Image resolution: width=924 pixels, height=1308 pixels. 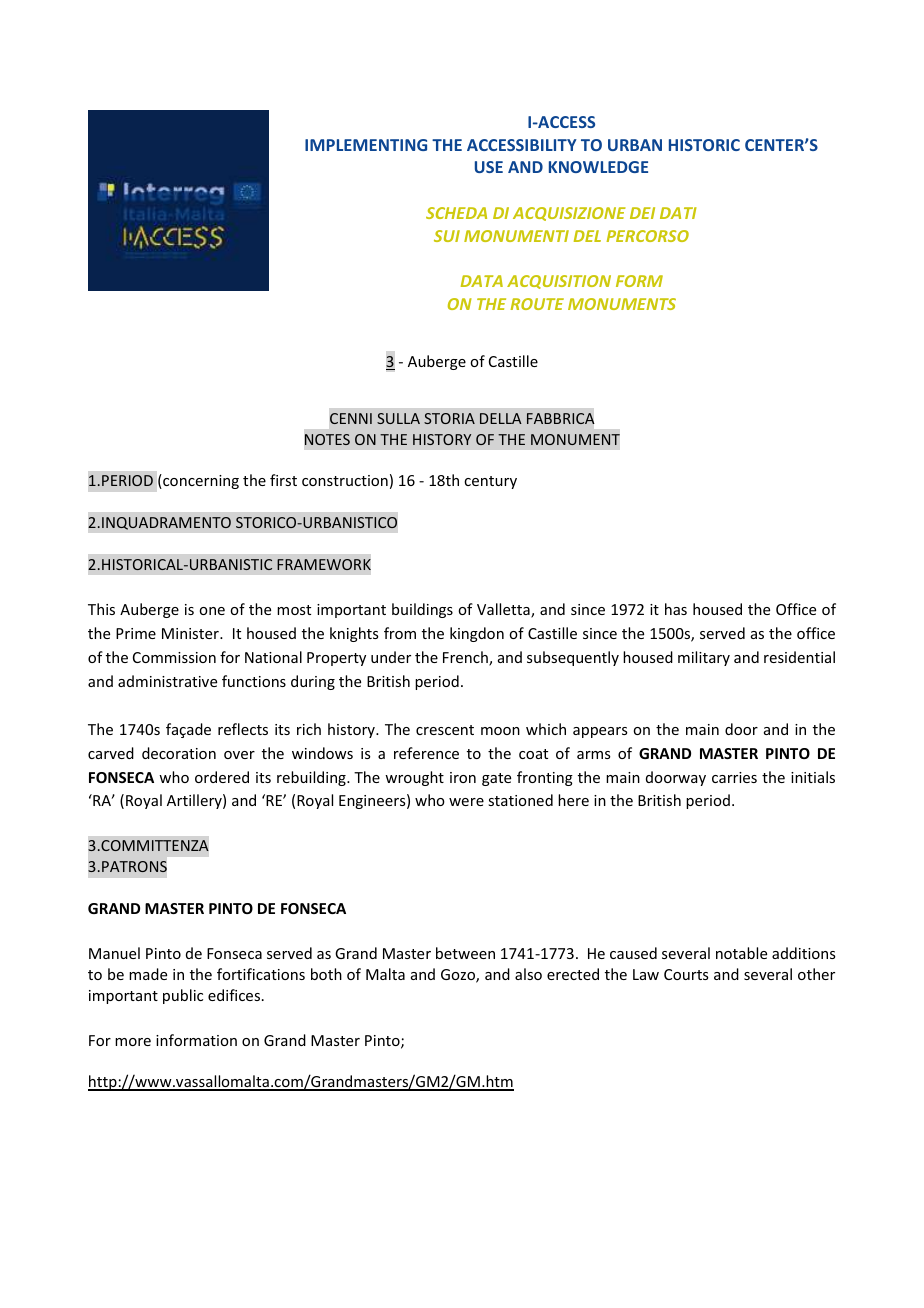 I want to click on SUI, so click(x=447, y=236).
